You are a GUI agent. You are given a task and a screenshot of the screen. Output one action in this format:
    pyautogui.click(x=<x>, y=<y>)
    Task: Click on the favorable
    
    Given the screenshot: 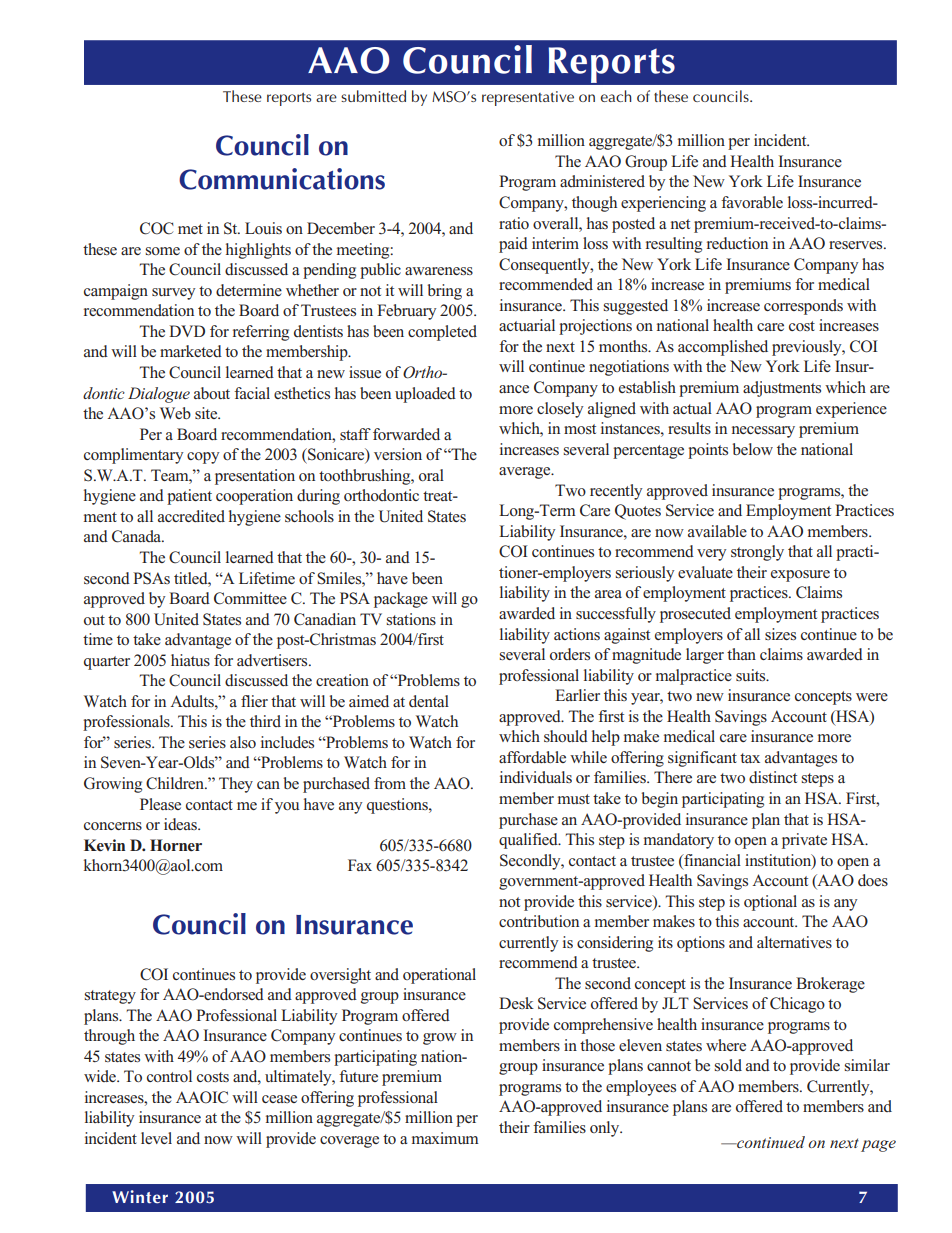 What is the action you would take?
    pyautogui.click(x=752, y=202)
